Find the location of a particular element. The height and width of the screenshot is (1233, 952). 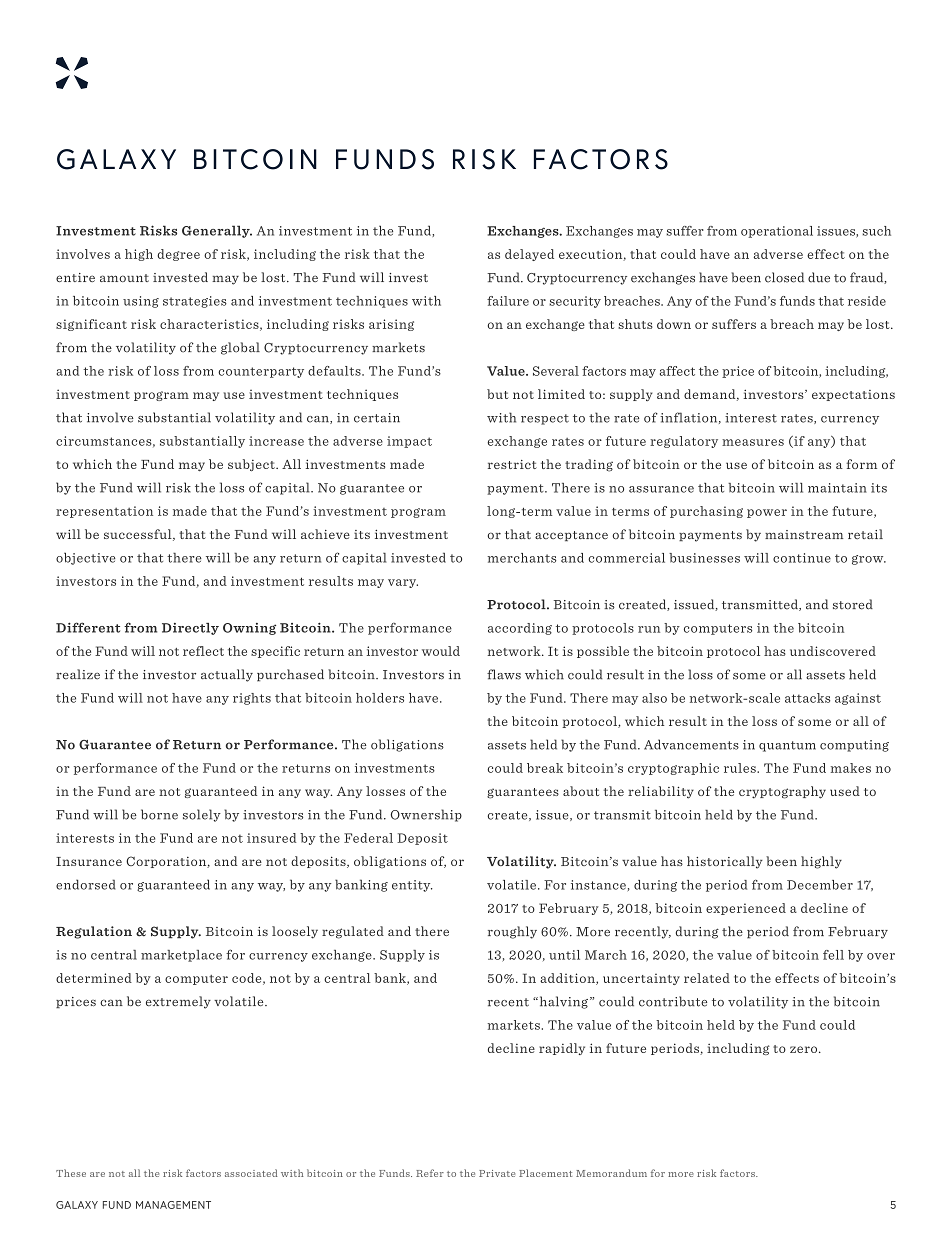

successful is located at coordinates (139, 535).
